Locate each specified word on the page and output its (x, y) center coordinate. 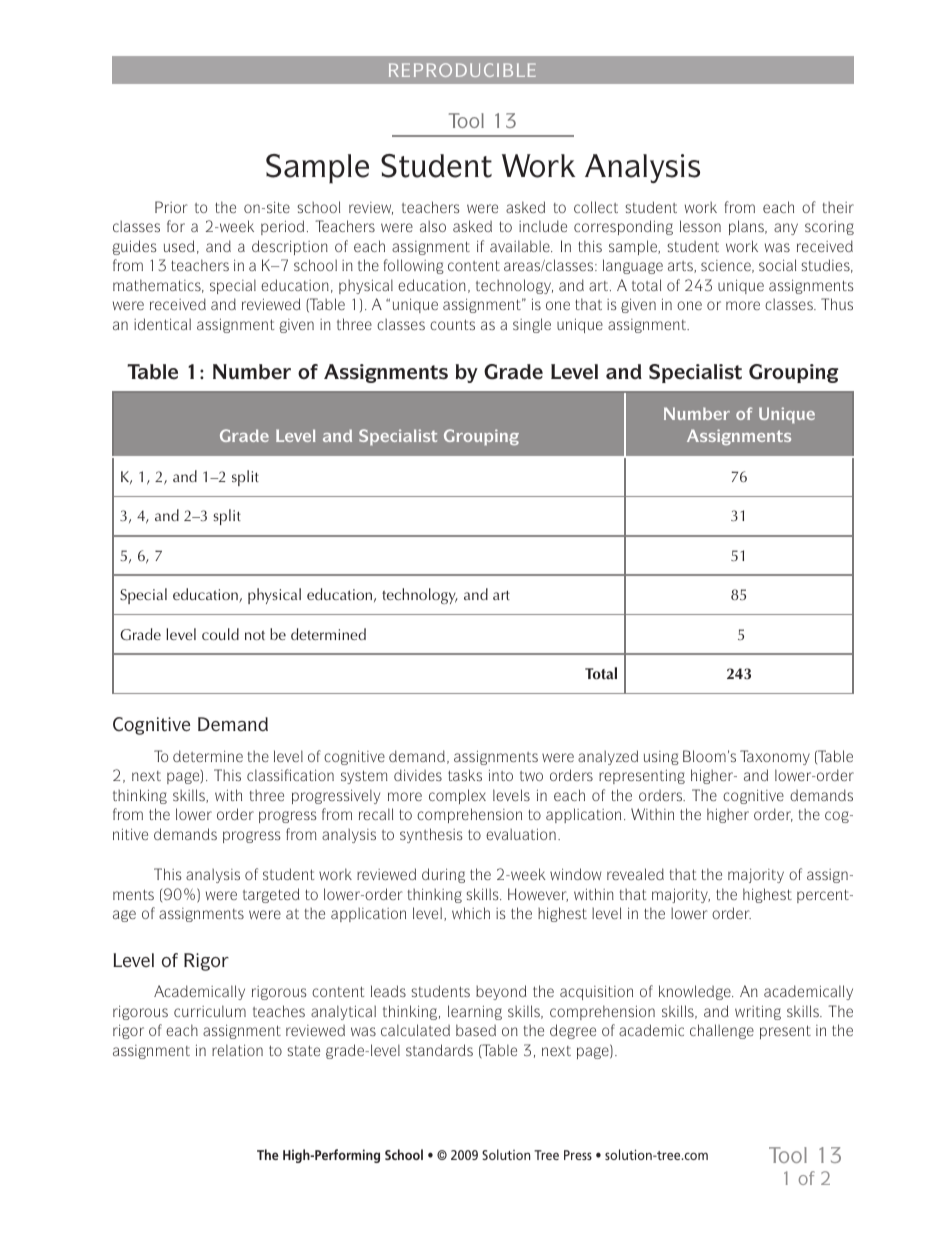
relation (237, 1050)
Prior (171, 207)
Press (578, 1155)
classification (290, 775)
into (501, 775)
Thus (837, 304)
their (838, 207)
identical (162, 324)
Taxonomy (775, 757)
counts (452, 324)
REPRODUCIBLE (462, 70)
